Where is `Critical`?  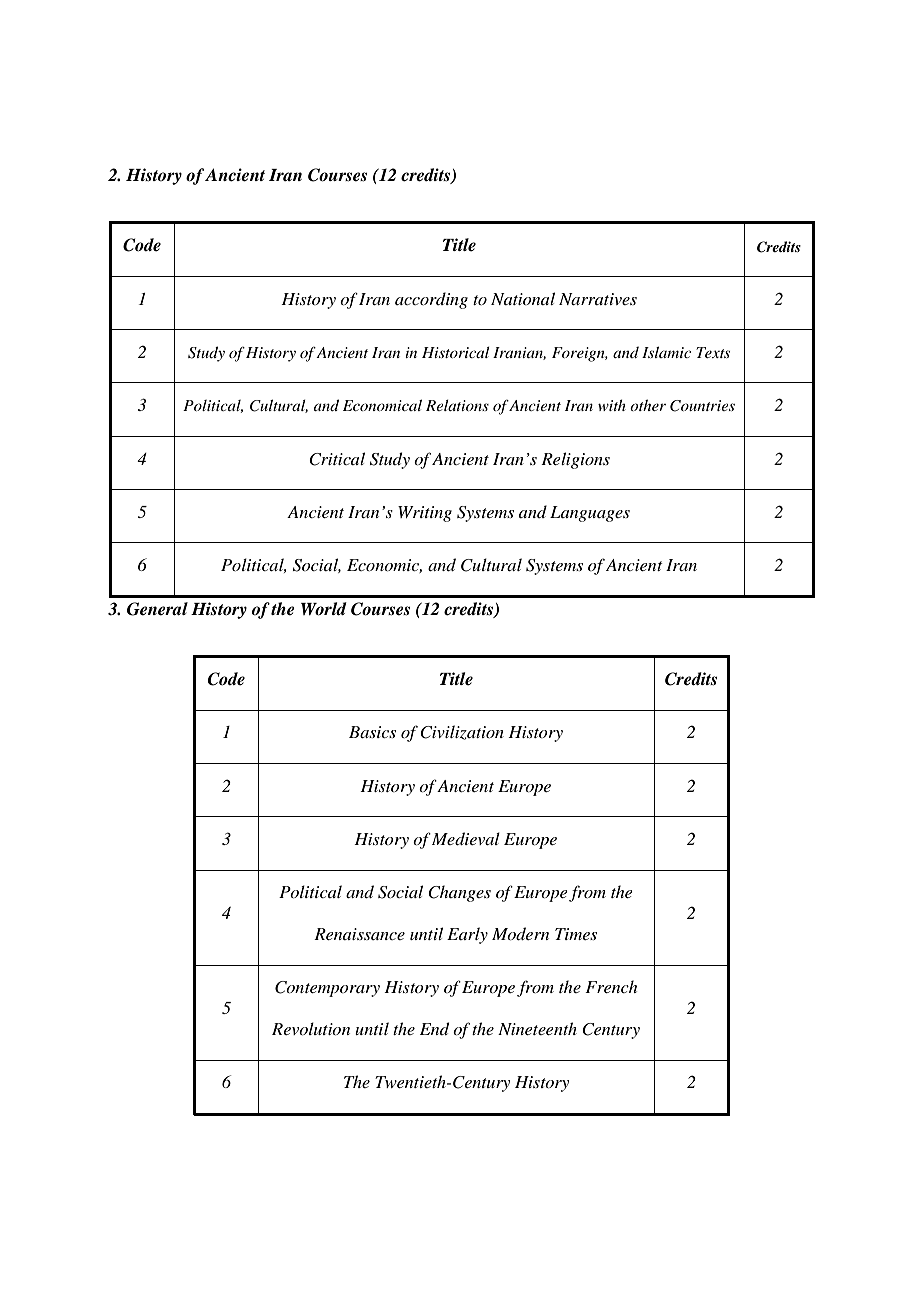
Critical is located at coordinates (337, 459).
